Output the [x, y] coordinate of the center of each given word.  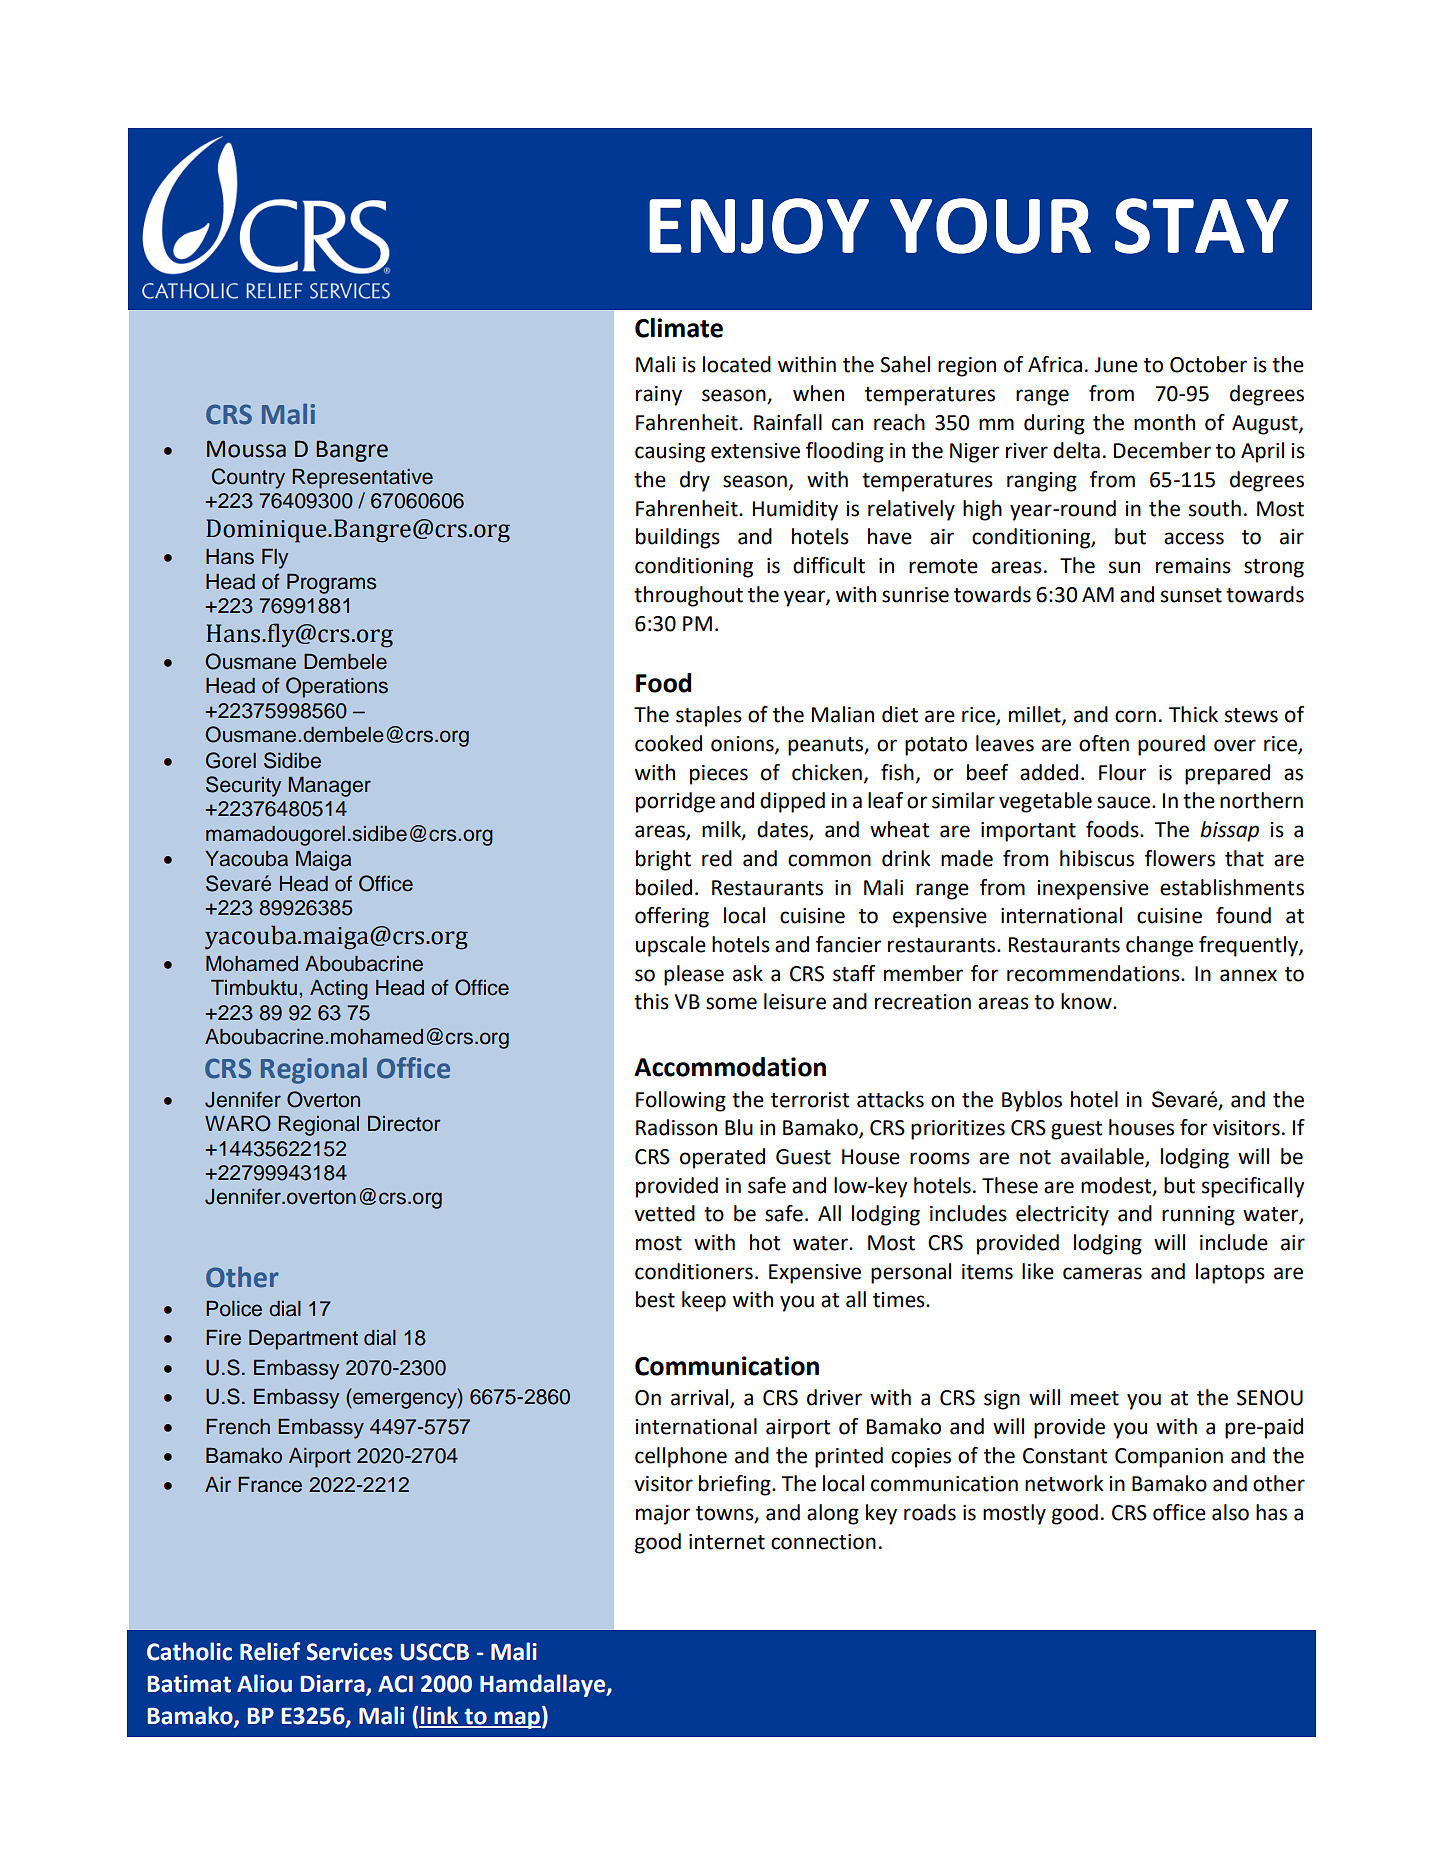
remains [1193, 566]
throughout [688, 596]
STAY [1202, 226]
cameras [1102, 1273]
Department [303, 1340]
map [516, 1720]
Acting [339, 990]
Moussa [246, 449]
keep [704, 1301]
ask [748, 973]
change [1159, 946]
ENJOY [759, 226]
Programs [331, 584]
